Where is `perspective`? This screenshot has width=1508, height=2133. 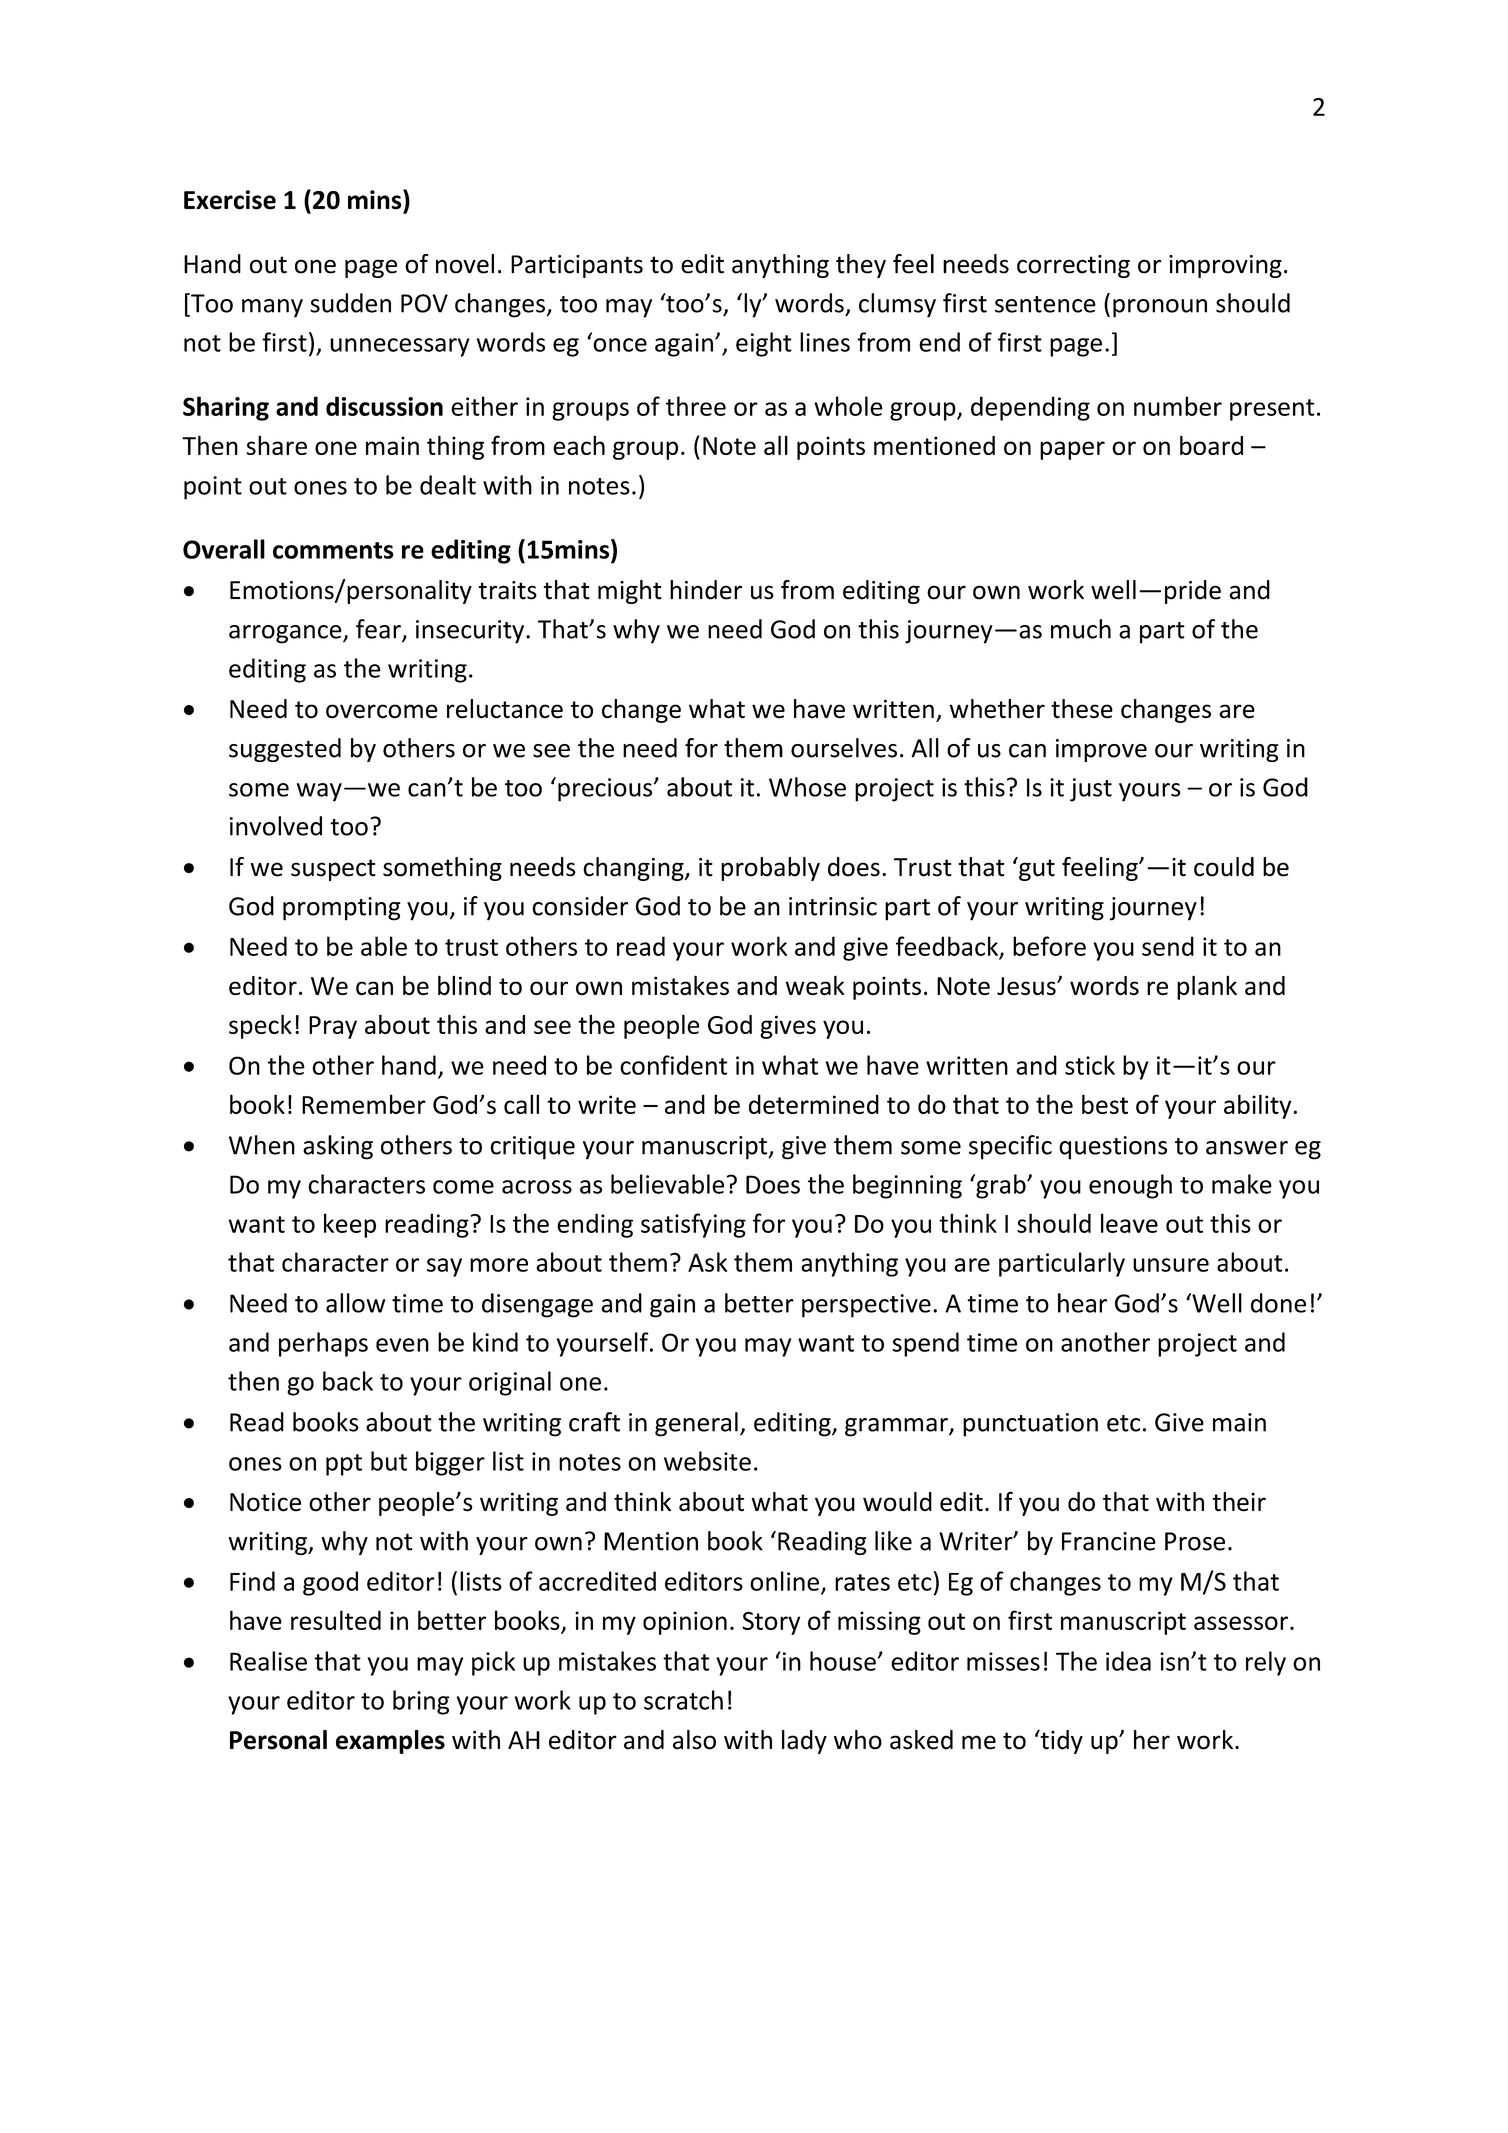
perspective is located at coordinates (866, 1306).
